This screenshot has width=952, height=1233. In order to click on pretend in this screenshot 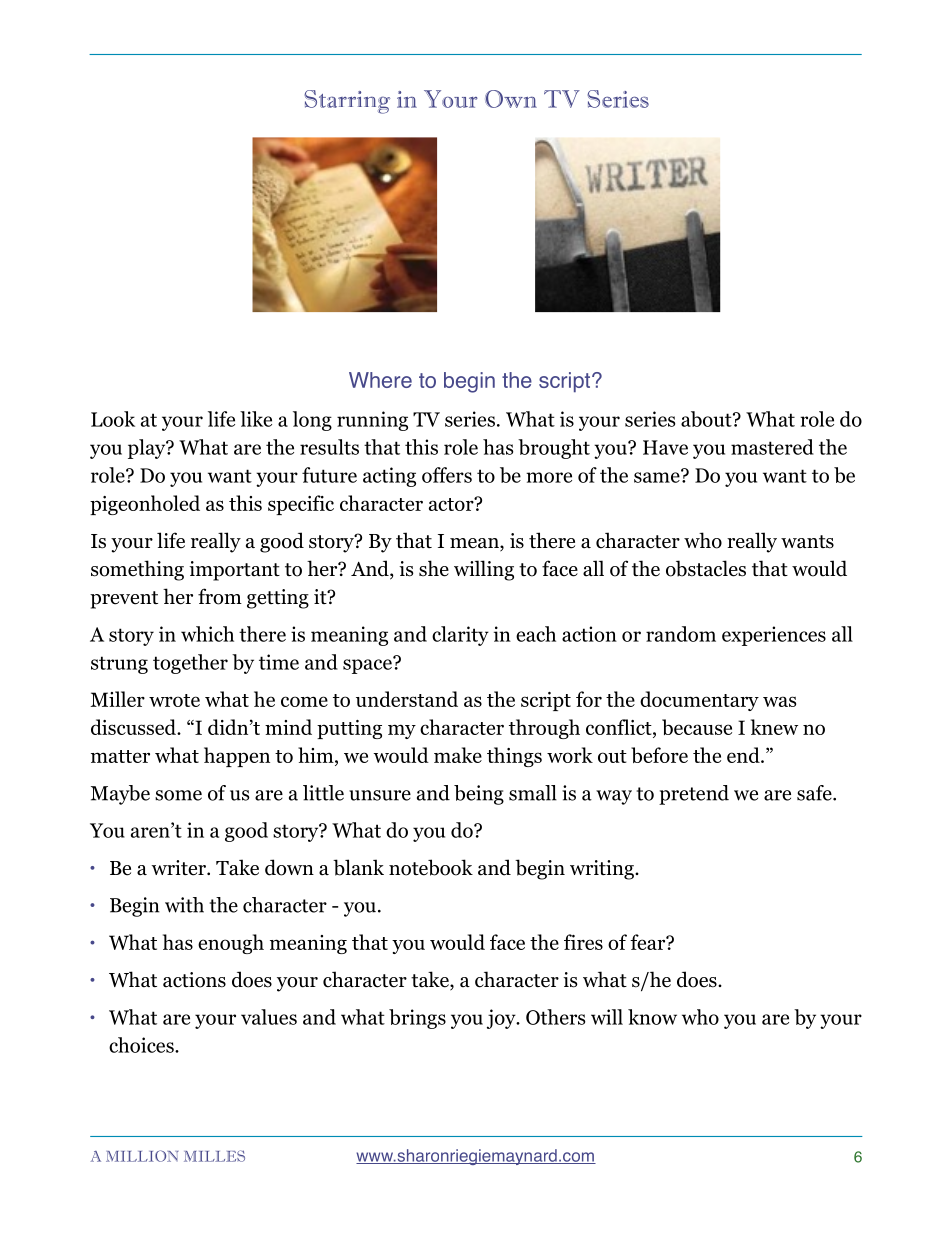, I will do `click(694, 795)`.
